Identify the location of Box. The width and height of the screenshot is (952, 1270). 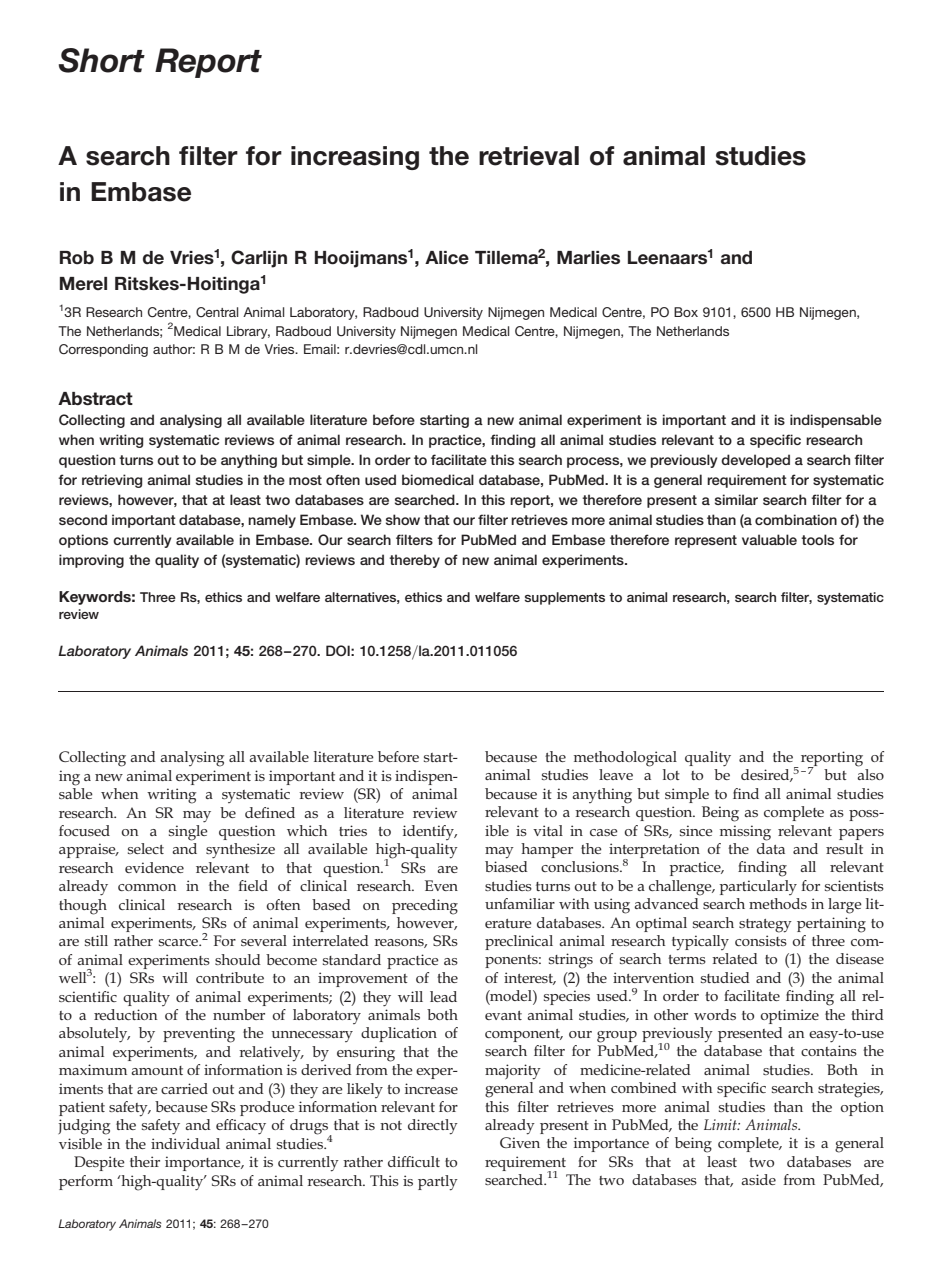
(686, 312).
